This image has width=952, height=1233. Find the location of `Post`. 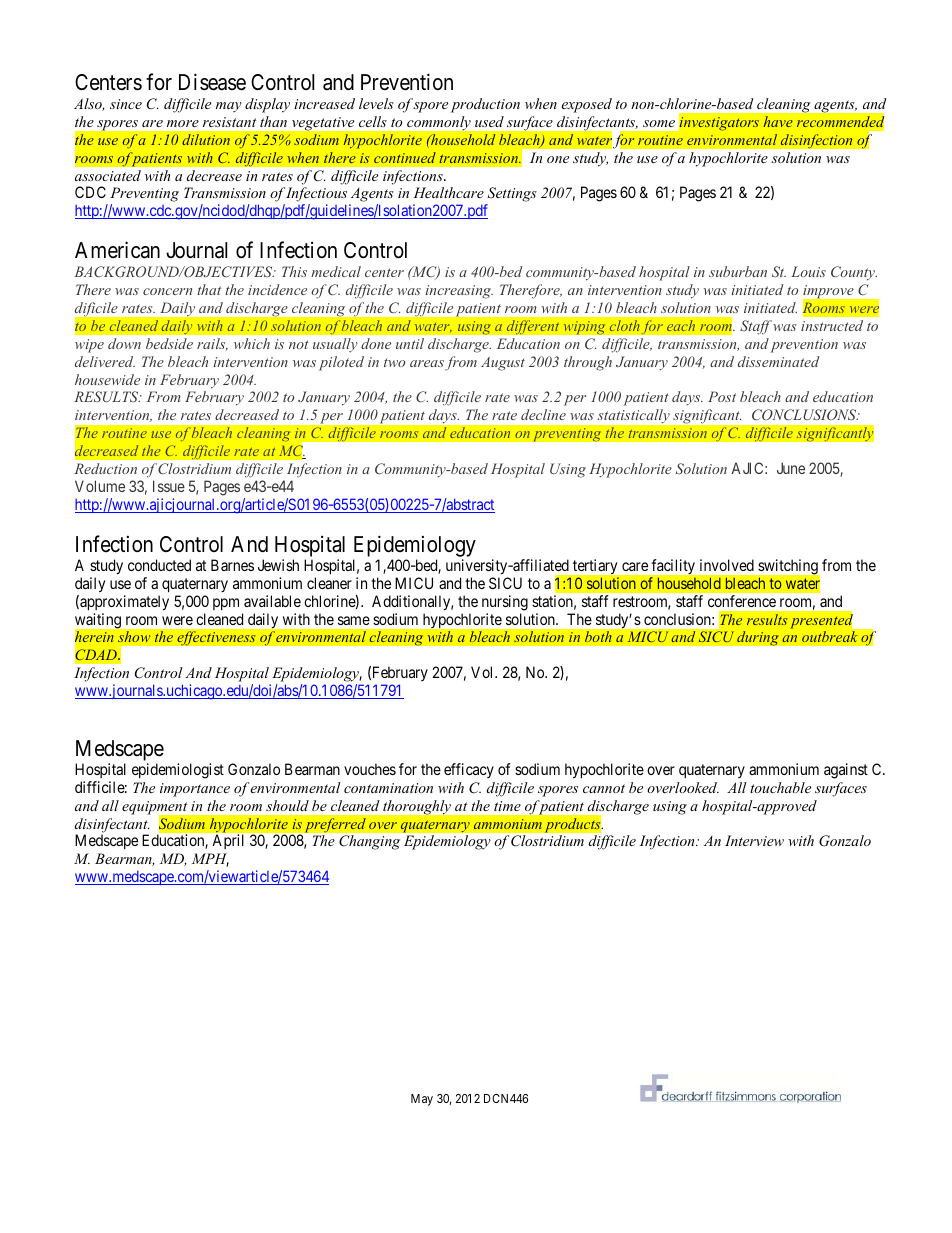

Post is located at coordinates (722, 396).
